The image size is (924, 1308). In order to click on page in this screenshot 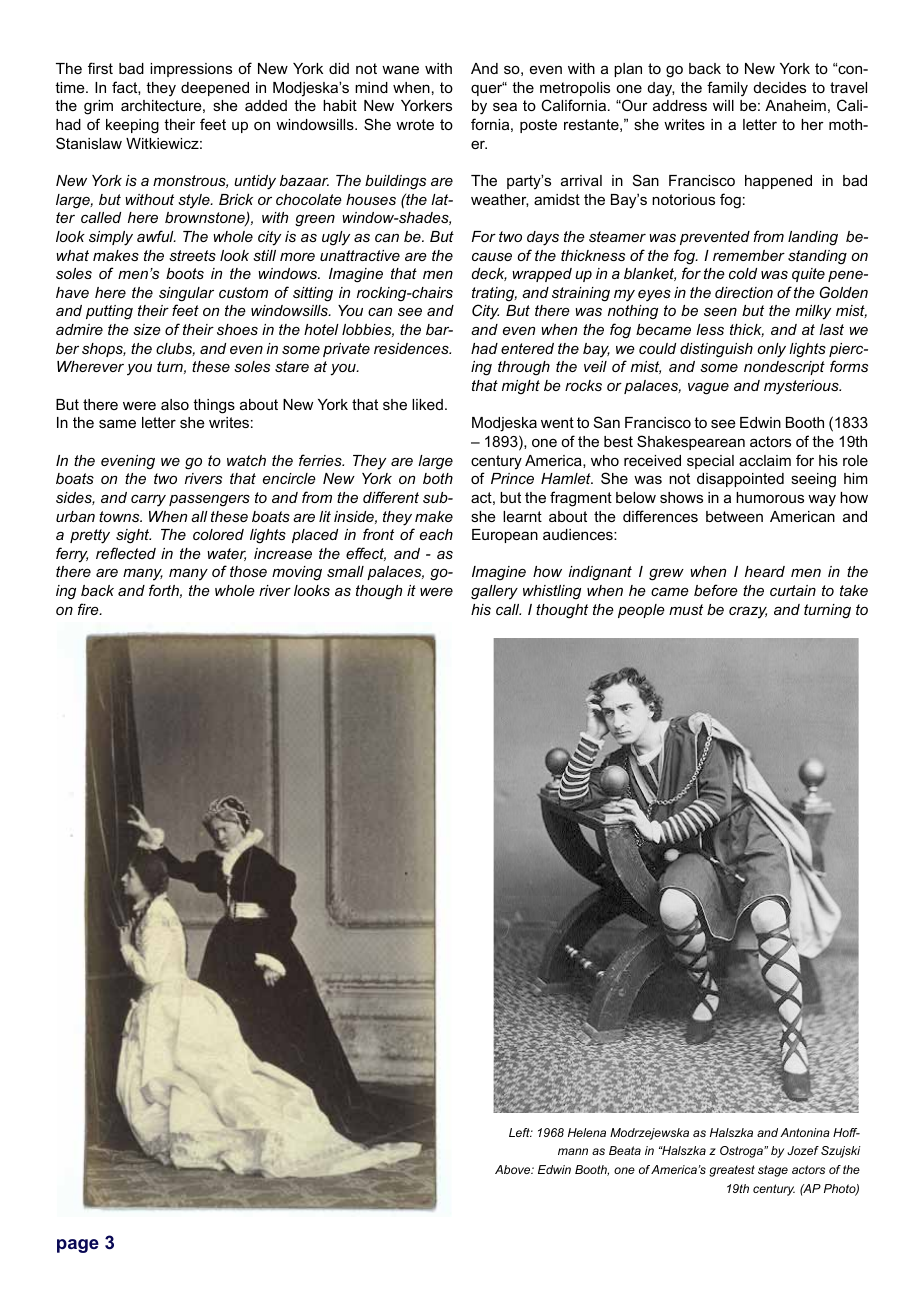, I will do `click(78, 1246)`.
